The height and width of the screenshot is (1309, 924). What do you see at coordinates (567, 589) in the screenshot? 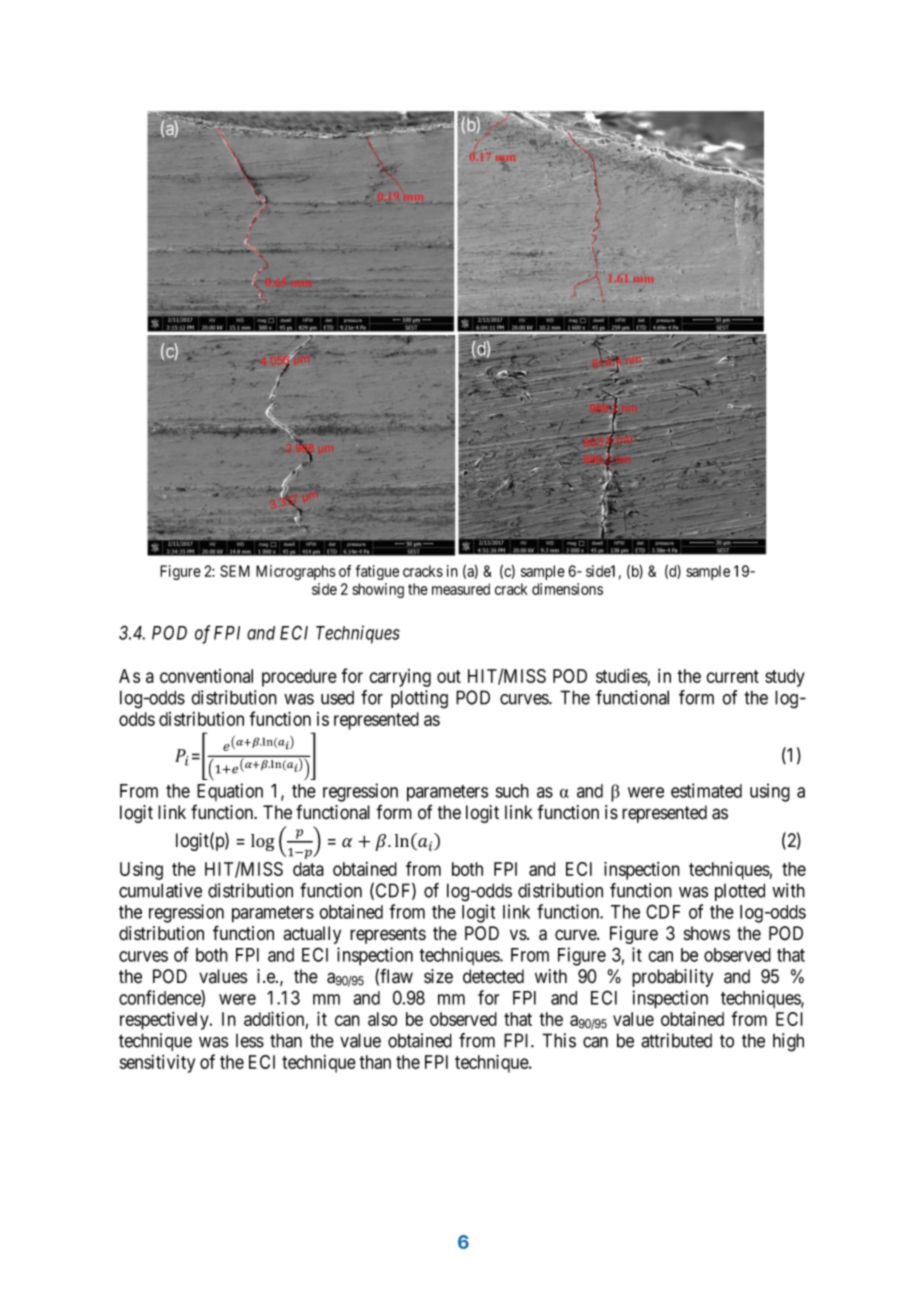
I see `dimensions` at bounding box center [567, 589].
